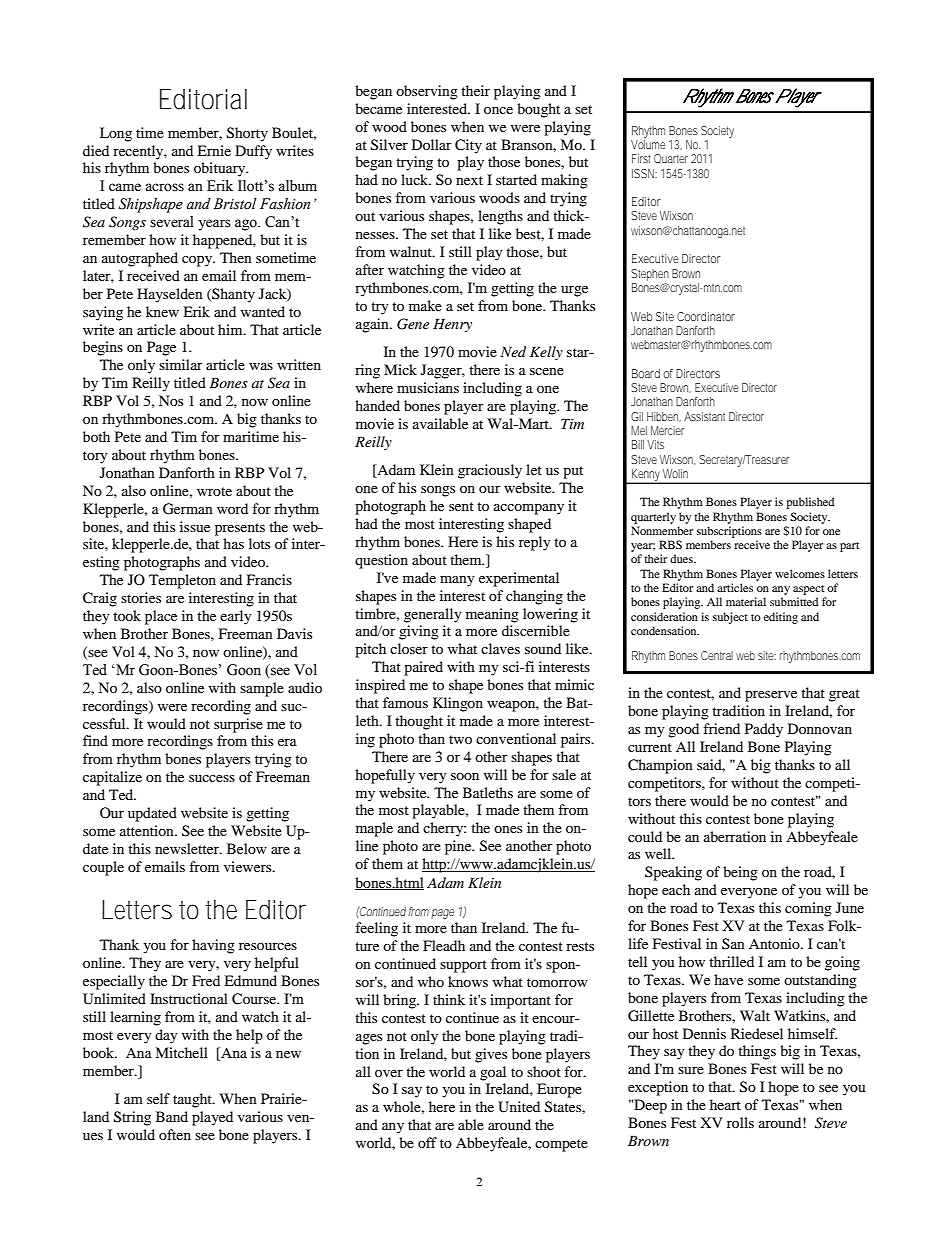 The image size is (952, 1233). I want to click on graciously, so click(490, 471).
